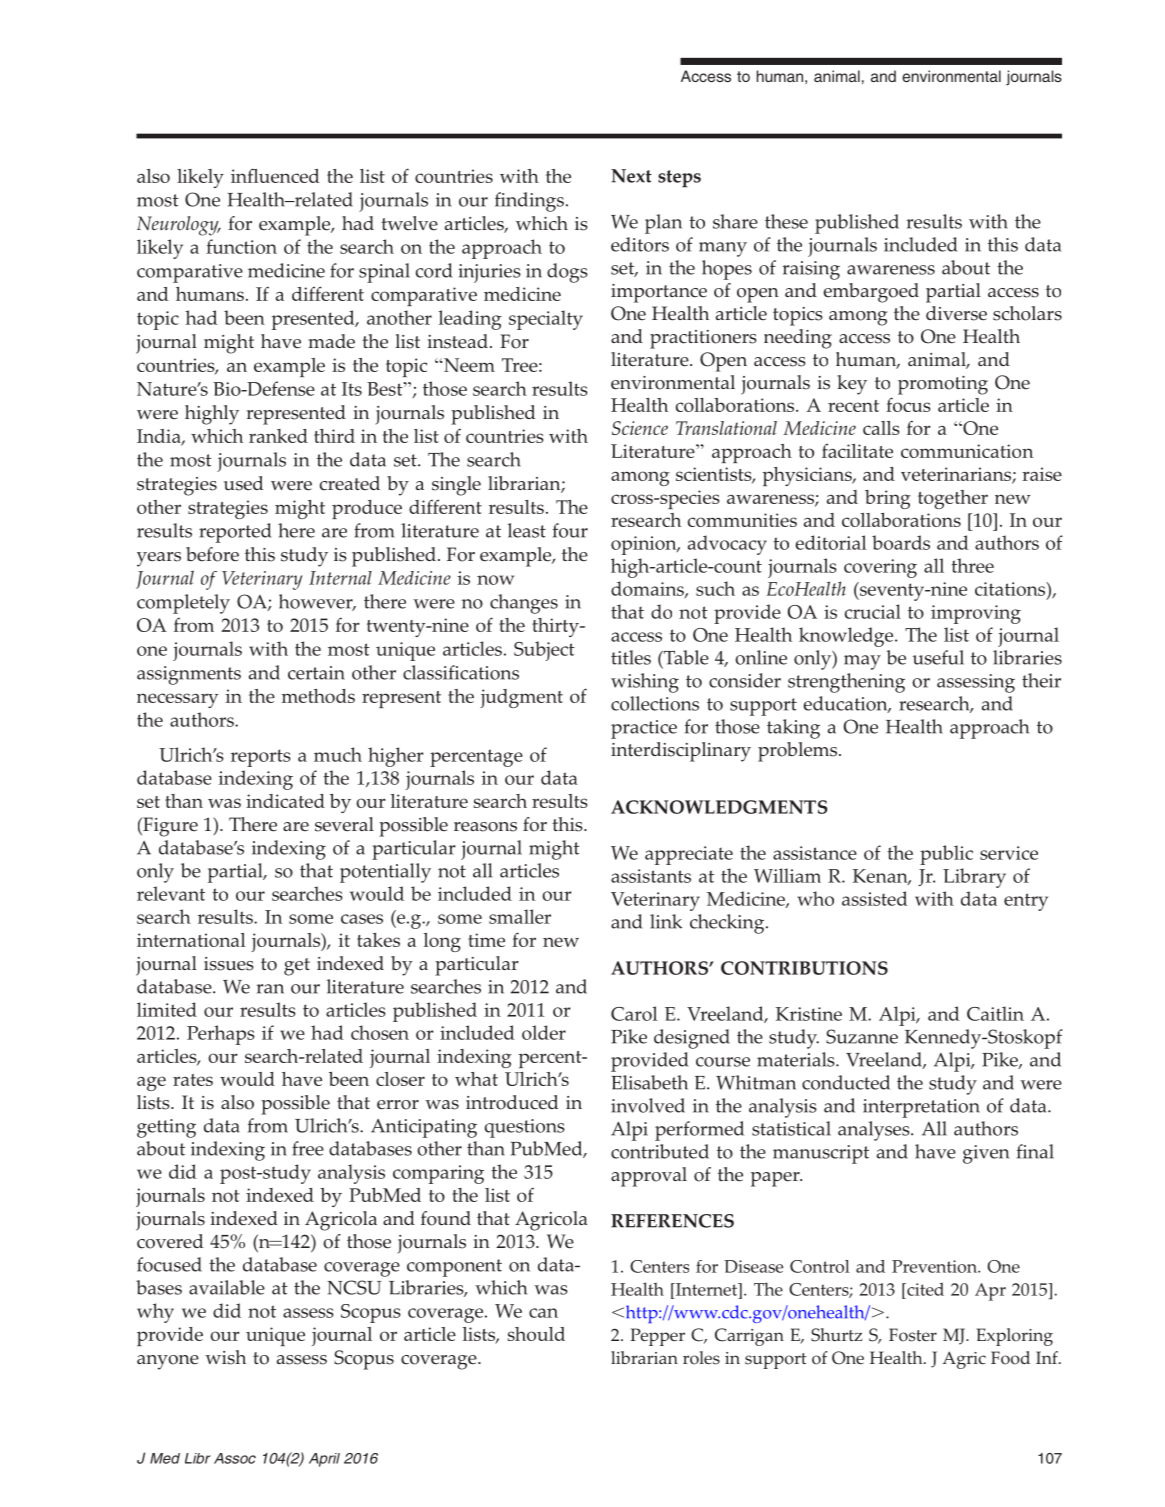 The image size is (1165, 1507). Describe the element at coordinates (871, 293) in the screenshot. I see `embargoed` at that location.
